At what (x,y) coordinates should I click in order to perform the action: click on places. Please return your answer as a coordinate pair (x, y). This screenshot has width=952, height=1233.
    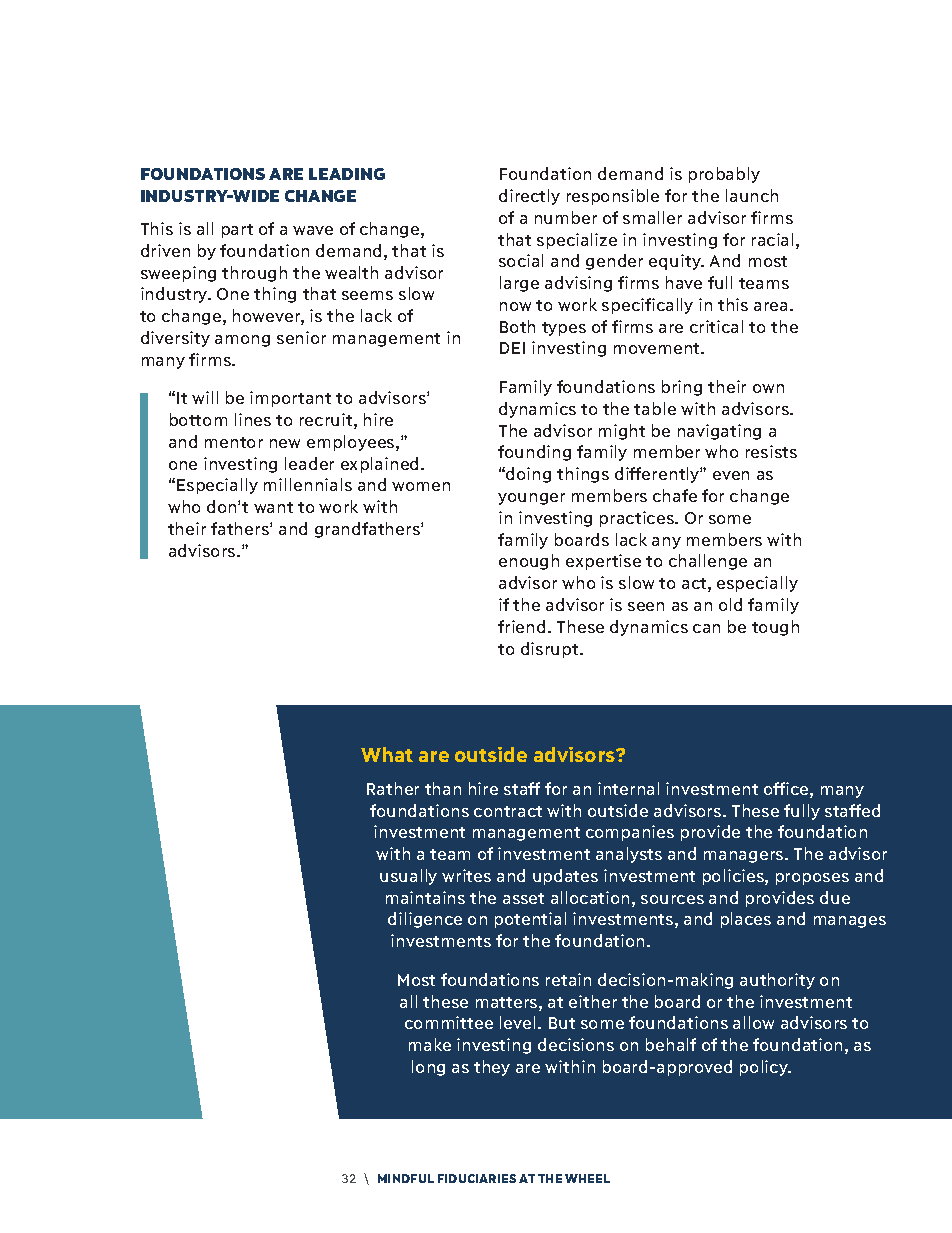
    Looking at the image, I should click on (746, 920).
